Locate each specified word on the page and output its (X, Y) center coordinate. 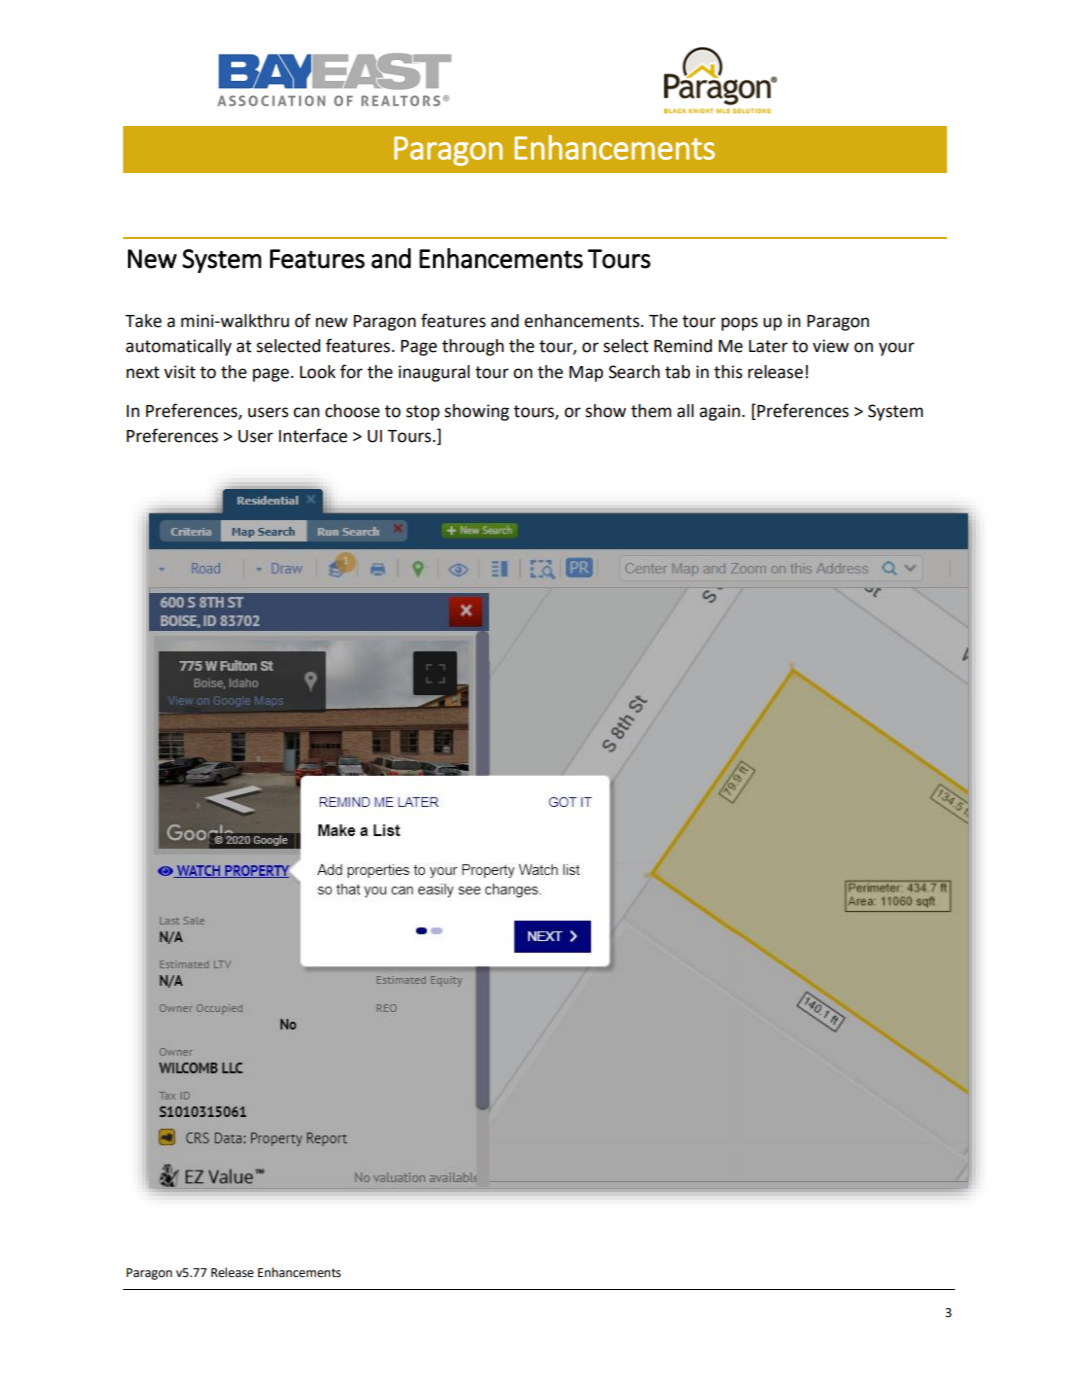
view (831, 346)
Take (143, 321)
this (728, 372)
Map (586, 374)
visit (180, 372)
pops (739, 324)
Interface (313, 435)
